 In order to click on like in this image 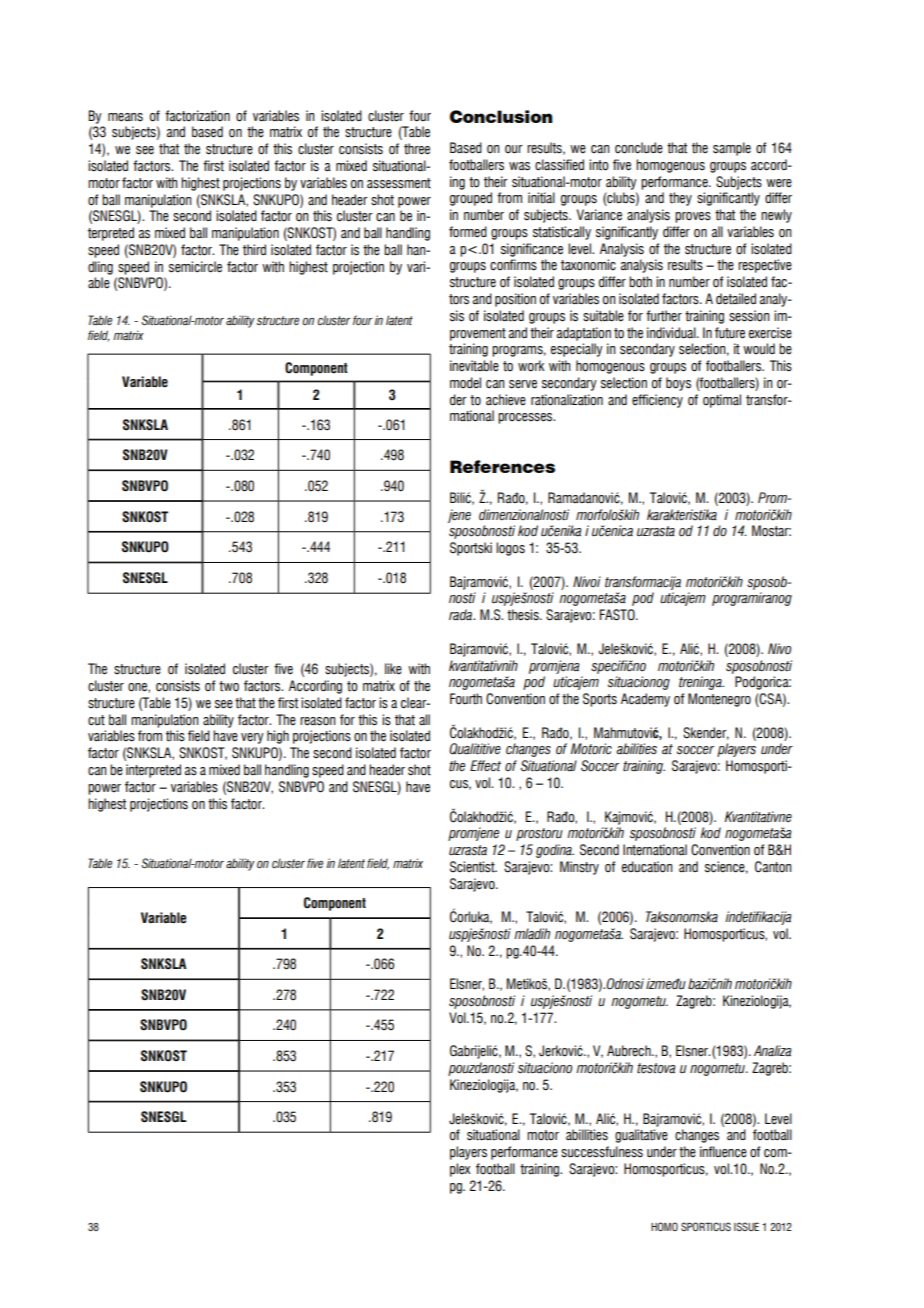, I will do `click(393, 669)`.
